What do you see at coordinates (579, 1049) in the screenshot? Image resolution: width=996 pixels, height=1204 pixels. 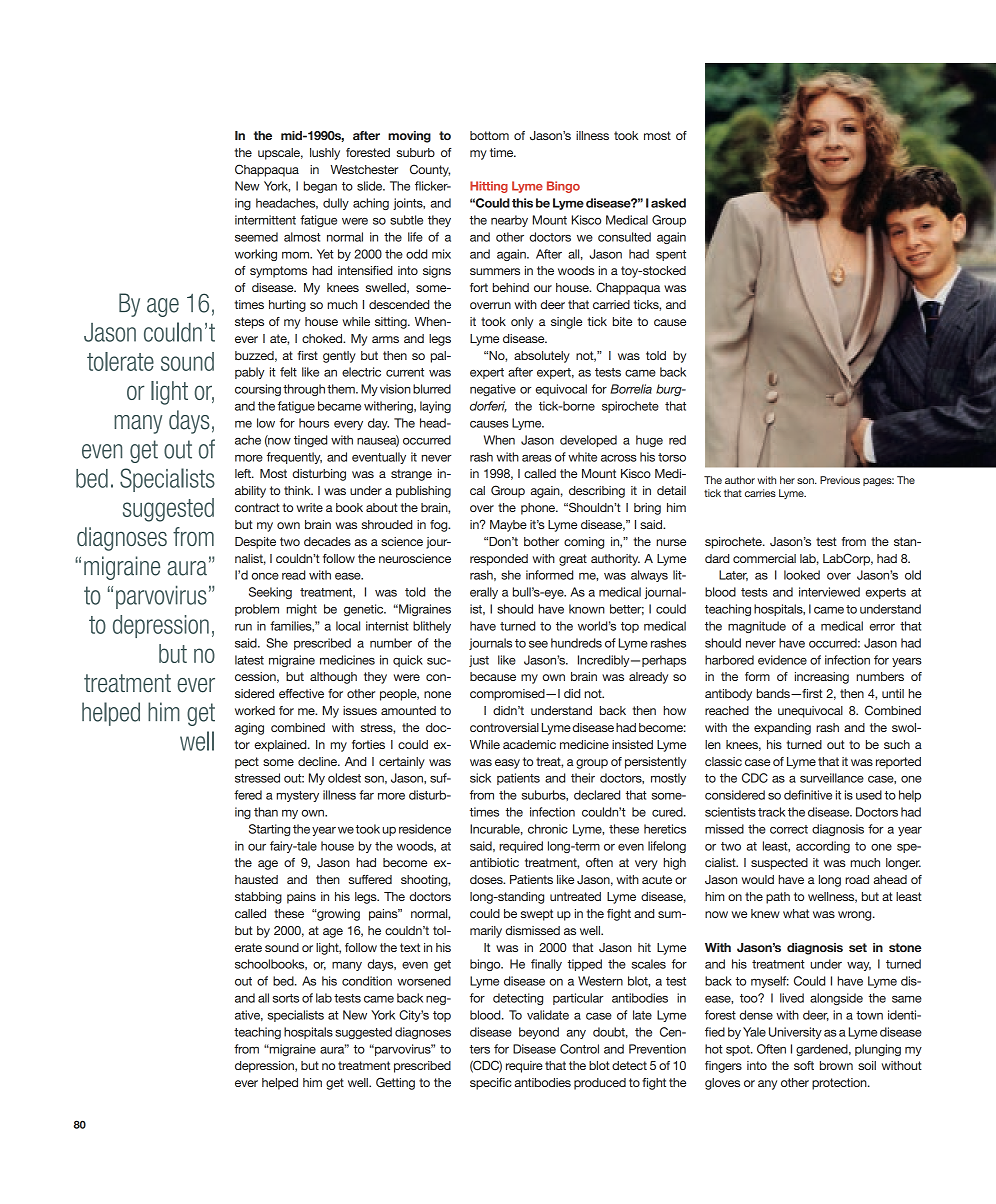 I see `Control` at bounding box center [579, 1049].
